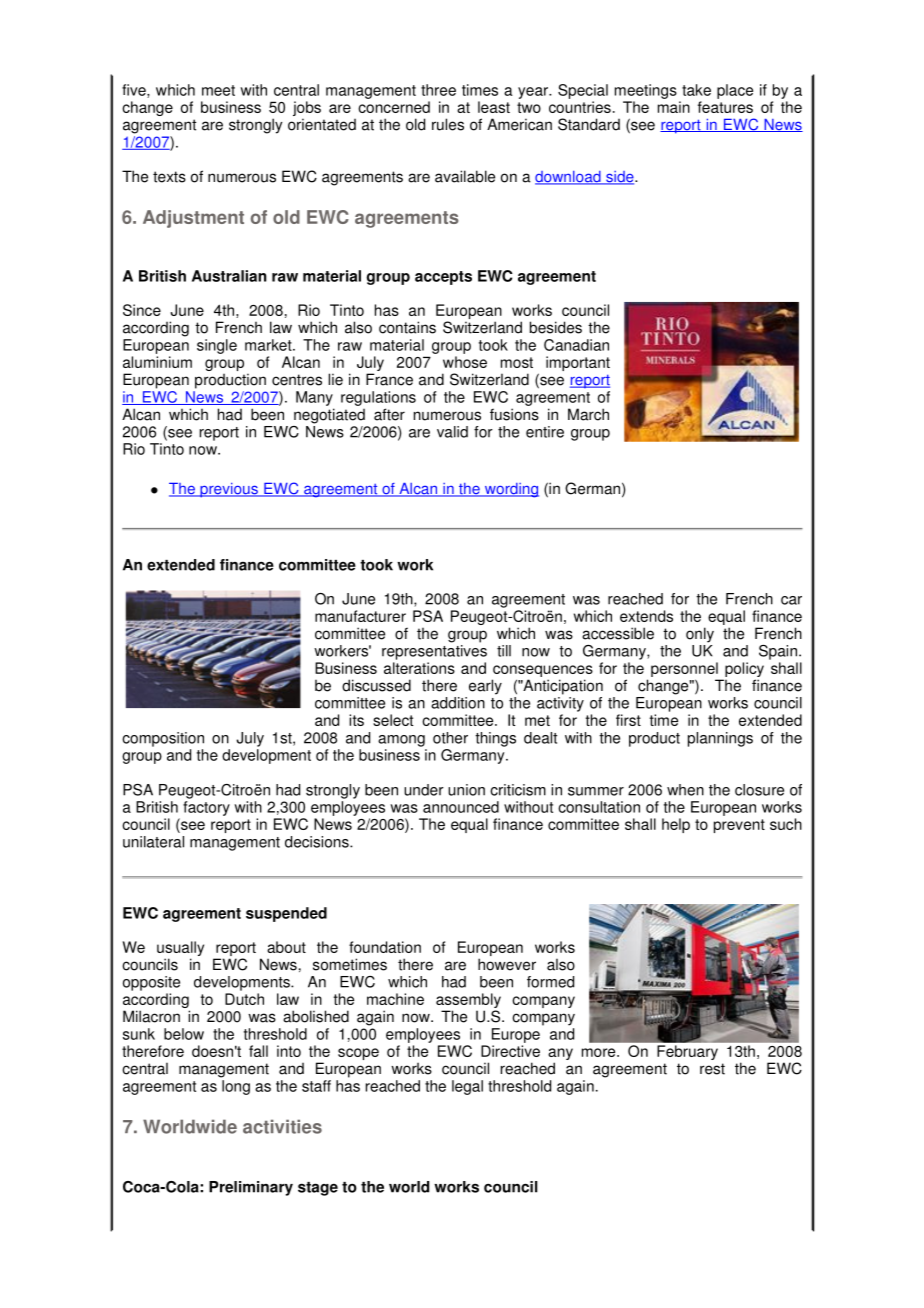 The width and height of the screenshot is (924, 1308). What do you see at coordinates (163, 739) in the screenshot?
I see `composition` at bounding box center [163, 739].
